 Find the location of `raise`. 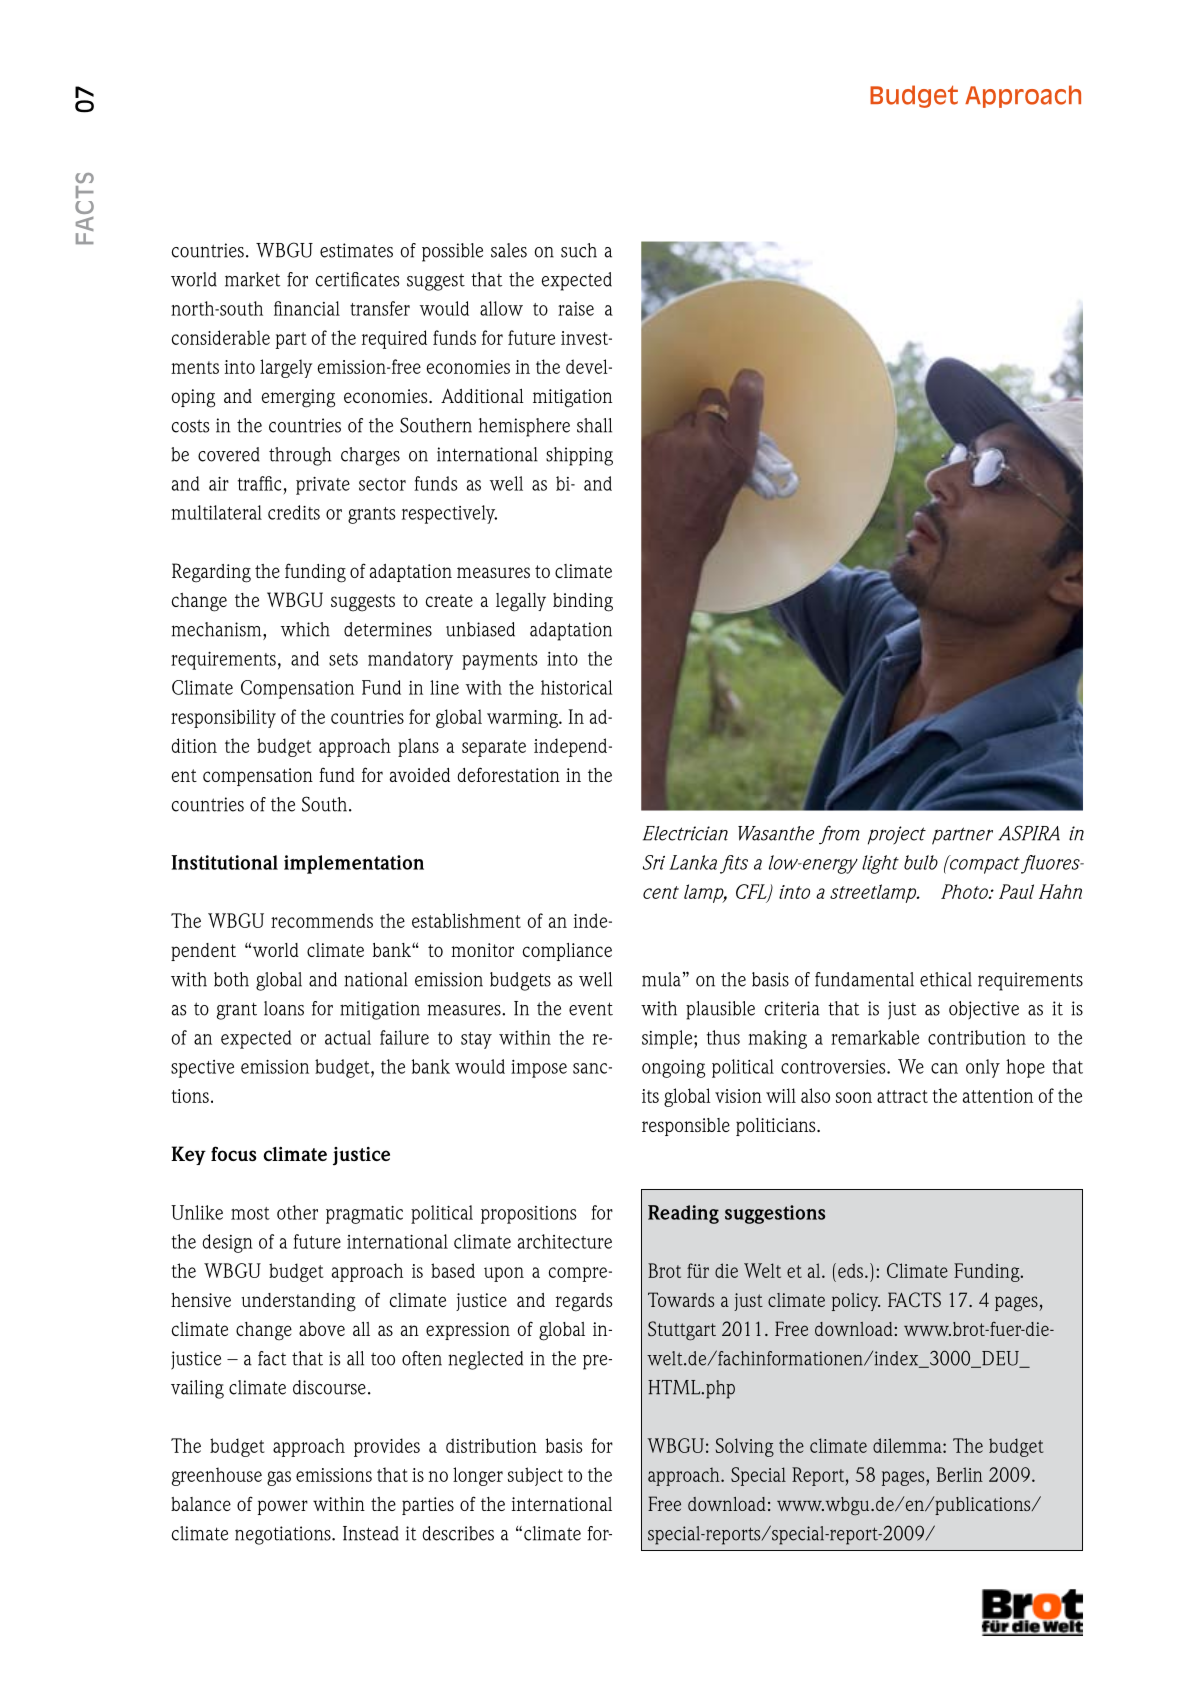

raise is located at coordinates (576, 309).
